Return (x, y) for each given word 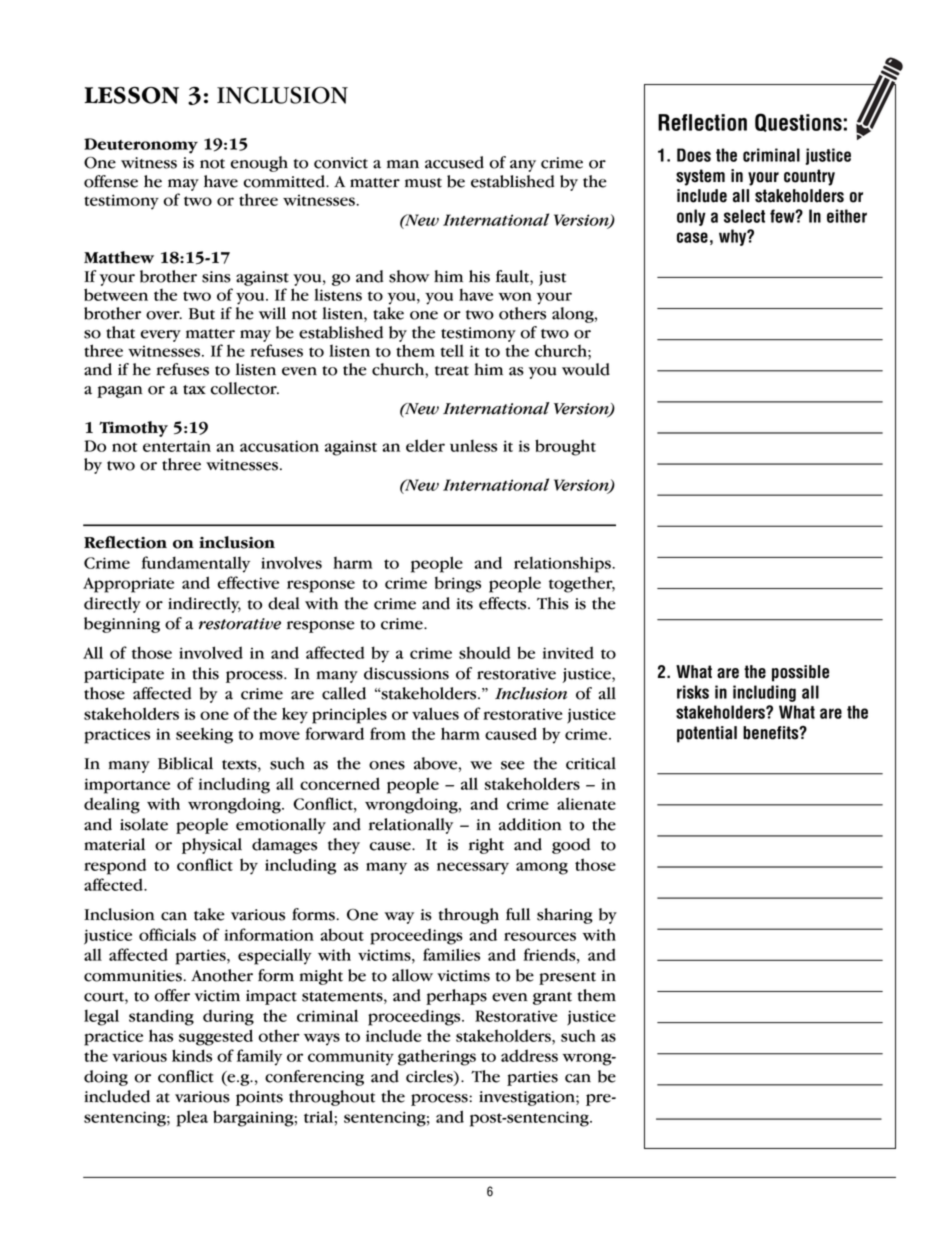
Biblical (185, 763)
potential (707, 734)
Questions (798, 122)
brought (565, 447)
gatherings (437, 1057)
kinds (192, 1055)
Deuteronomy (141, 146)
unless (473, 445)
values (435, 713)
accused (454, 162)
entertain (177, 446)
